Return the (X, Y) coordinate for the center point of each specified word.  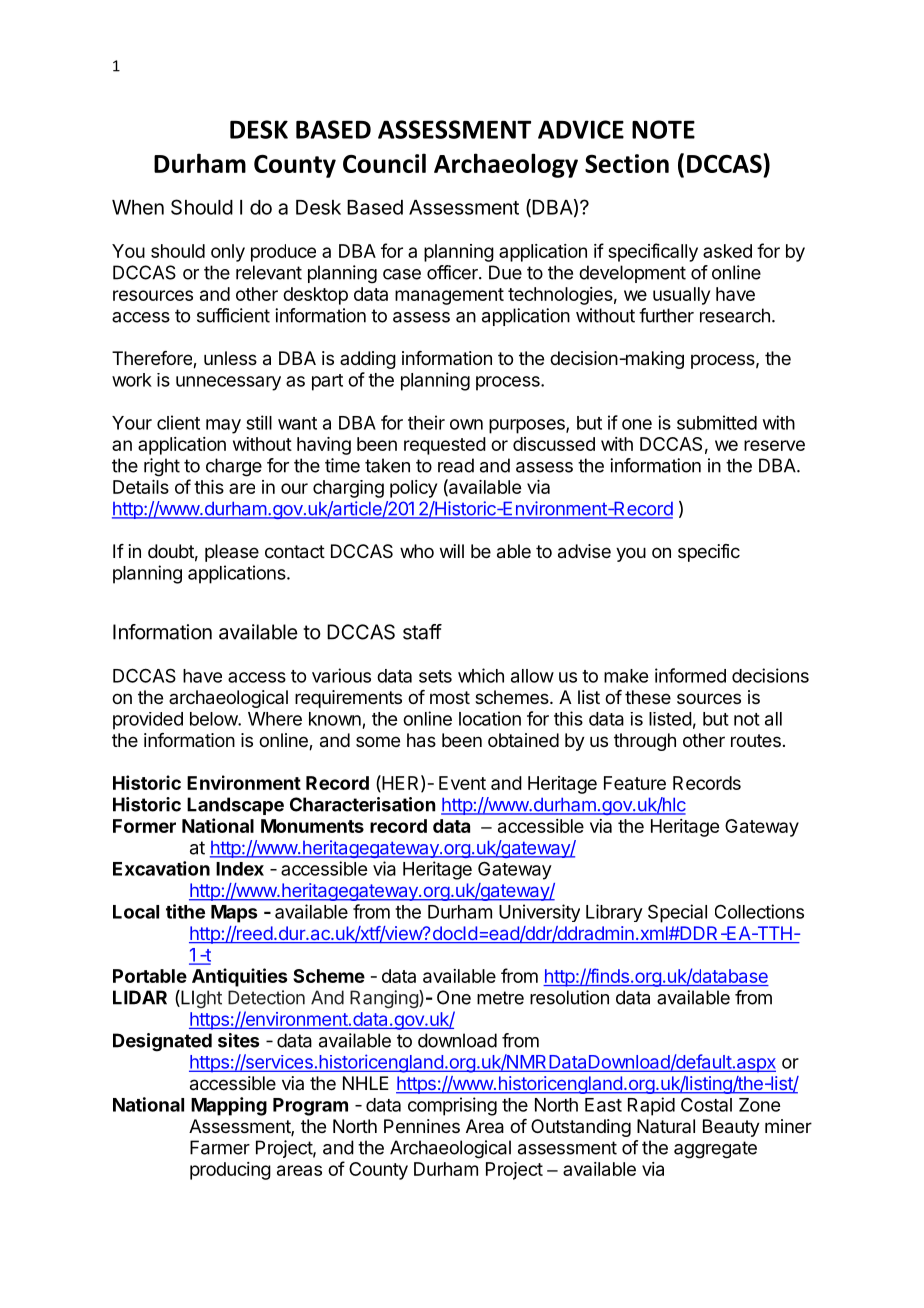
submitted (717, 422)
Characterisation (362, 804)
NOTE (663, 129)
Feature (635, 783)
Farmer (220, 1147)
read (456, 465)
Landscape (235, 806)
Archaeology (506, 165)
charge (234, 467)
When (138, 207)
